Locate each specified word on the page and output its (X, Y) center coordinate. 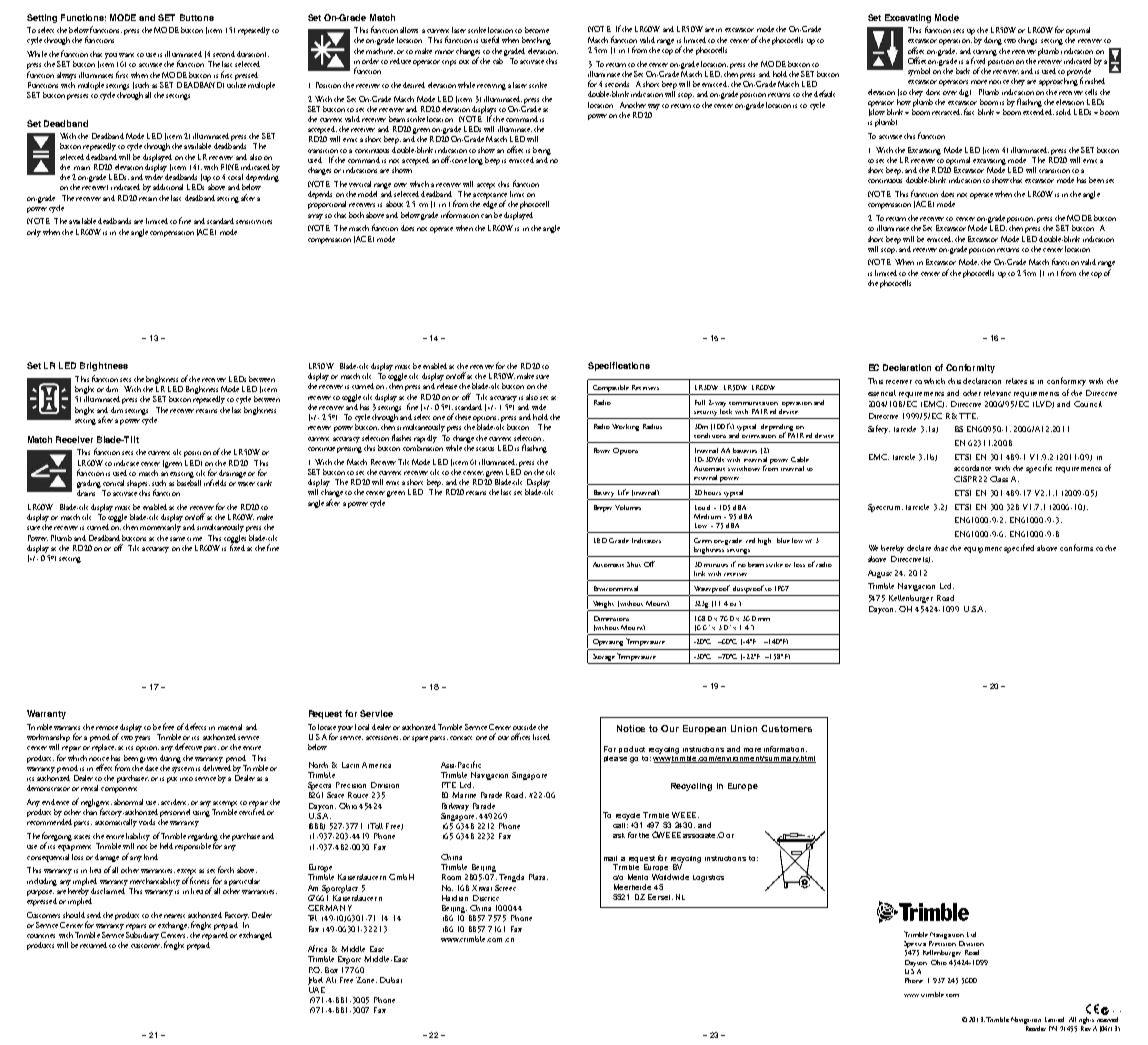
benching (536, 41)
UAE (316, 988)
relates (1016, 381)
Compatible (611, 388)
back (963, 71)
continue (321, 449)
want (126, 55)
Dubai (391, 980)
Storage (603, 659)
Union (744, 728)
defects (195, 726)
